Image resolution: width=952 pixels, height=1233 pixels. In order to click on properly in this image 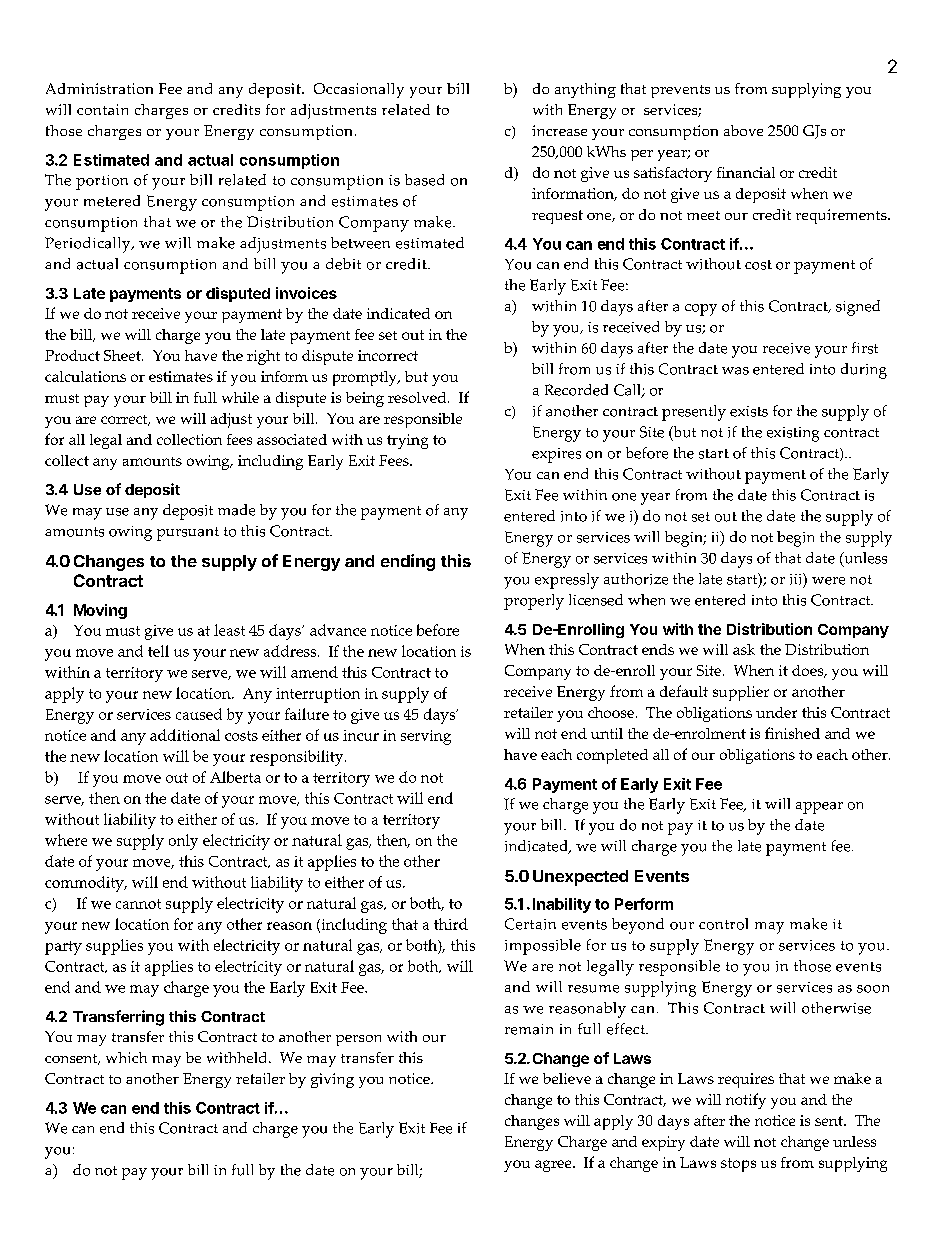, I will do `click(534, 602)`.
